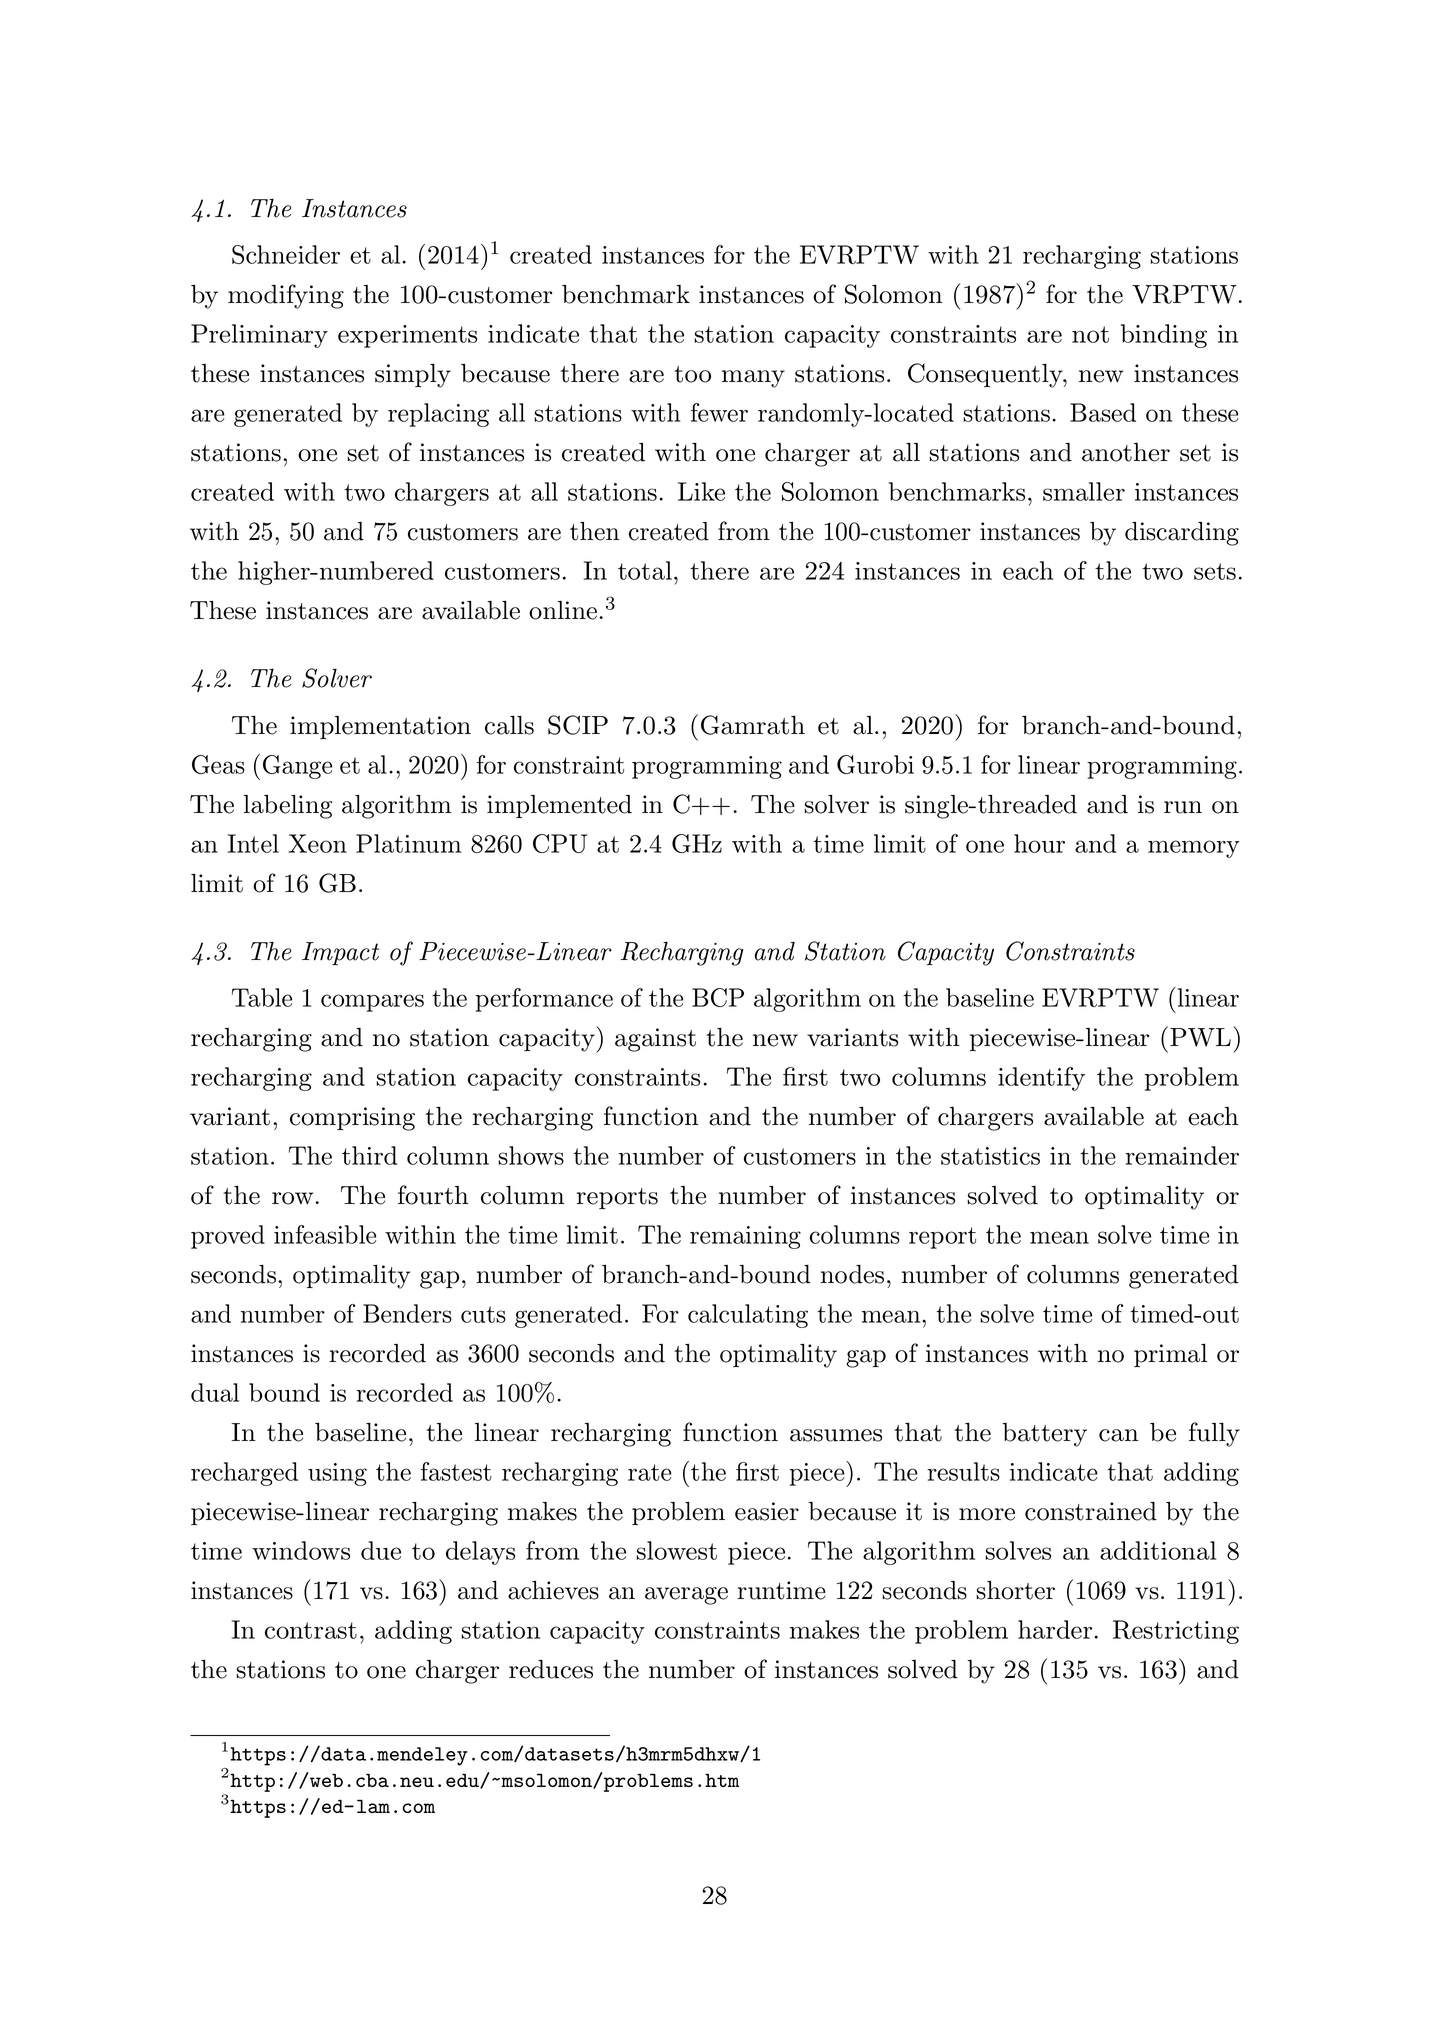  Describe the element at coordinates (1182, 534) in the screenshot. I see `discarding` at that location.
